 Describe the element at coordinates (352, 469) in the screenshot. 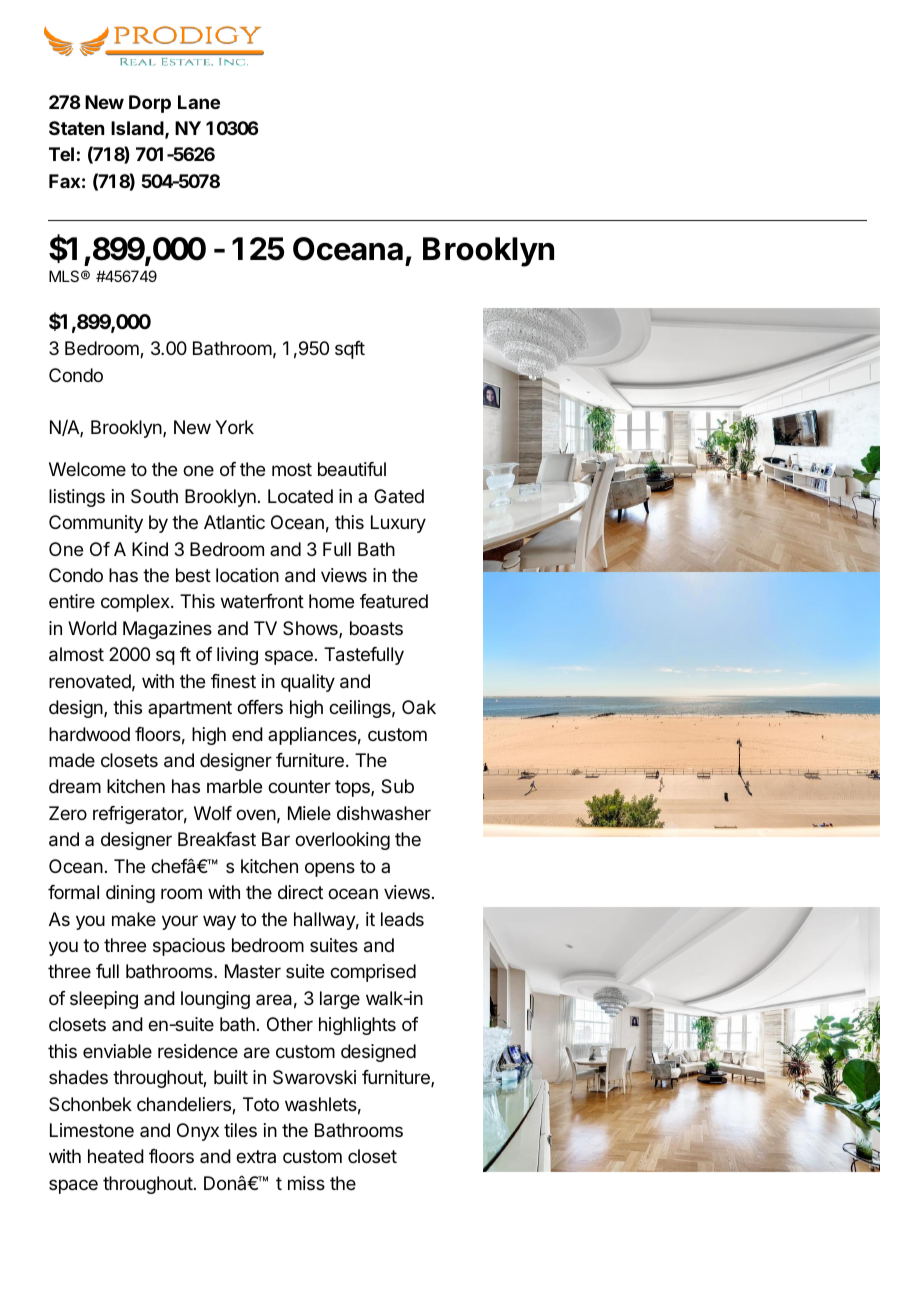

I see `beautiful` at that location.
